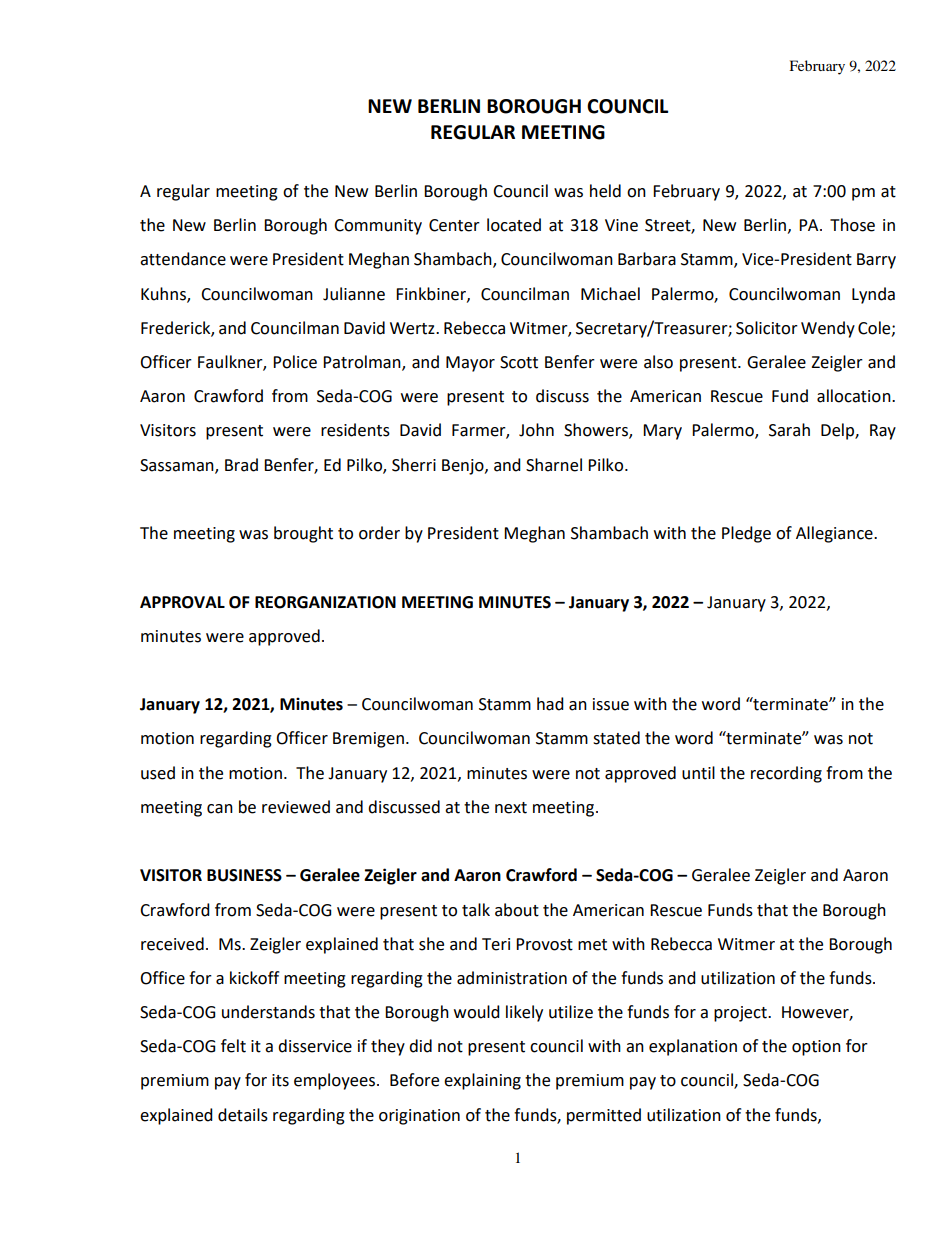 Image resolution: width=952 pixels, height=1233 pixels. I want to click on Allegiance, so click(835, 534).
